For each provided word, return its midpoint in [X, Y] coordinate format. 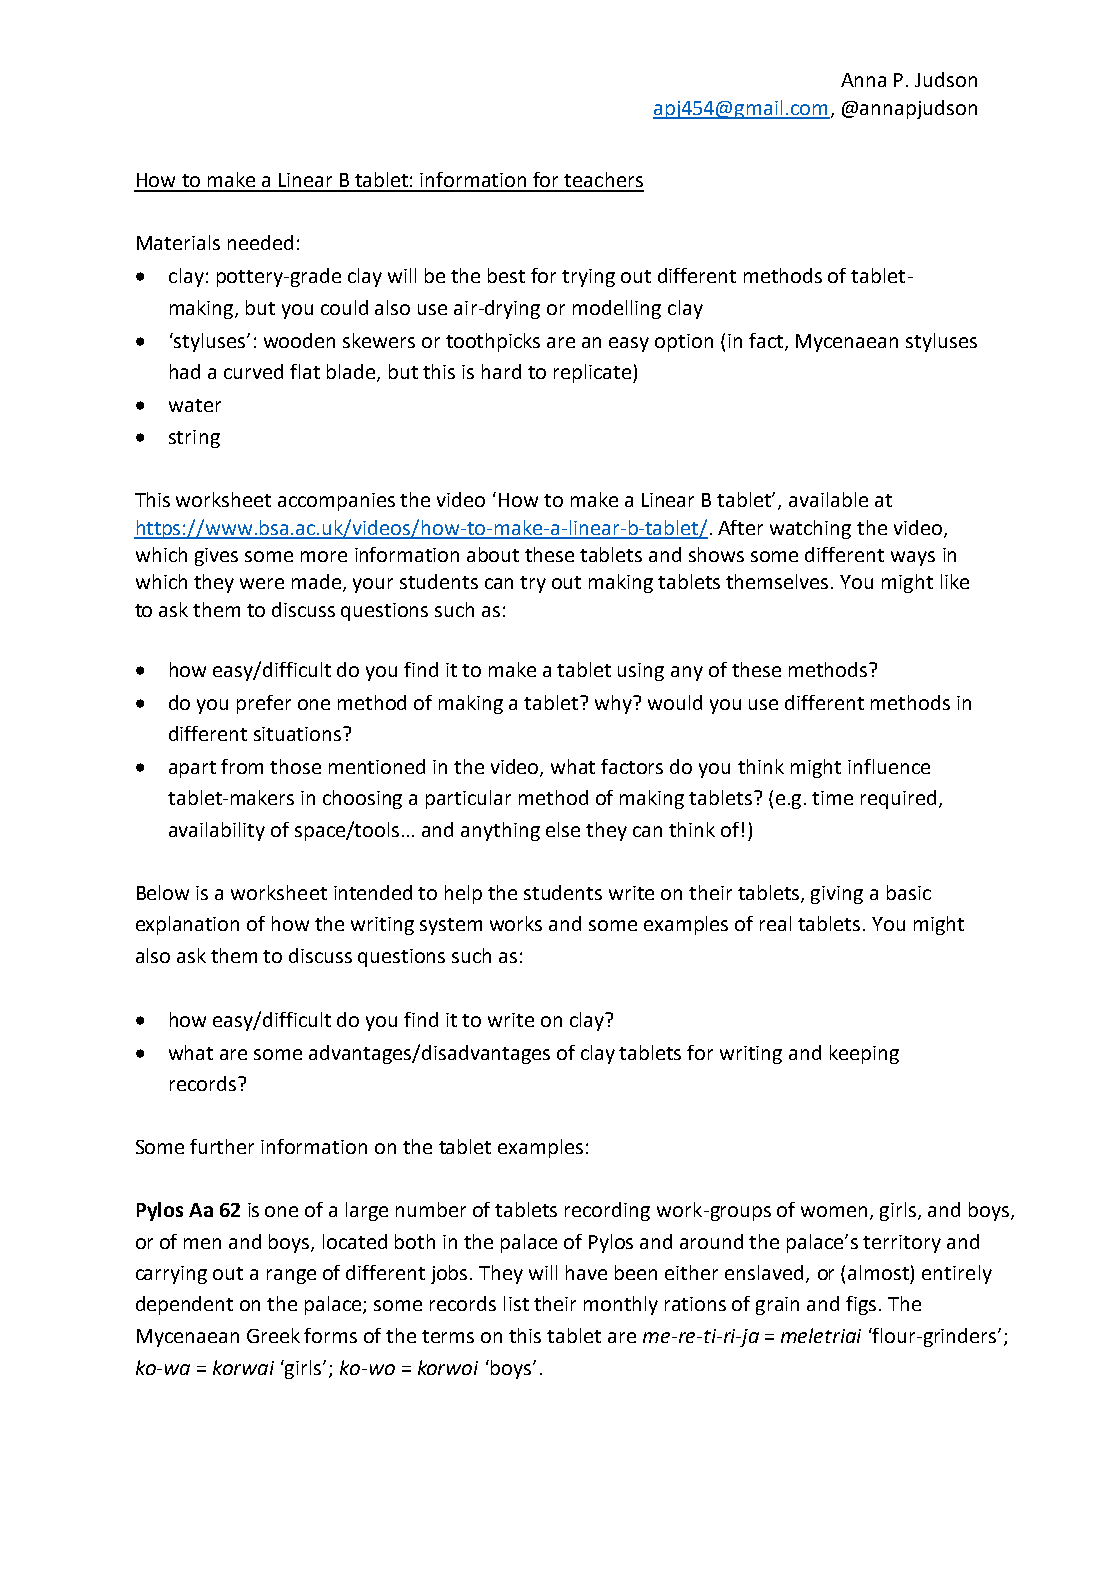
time [832, 798]
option [684, 343]
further [222, 1146]
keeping [864, 1054]
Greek [273, 1335]
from [242, 766]
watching [810, 529]
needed [260, 242]
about [493, 554]
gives [216, 557]
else [563, 829]
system [451, 926]
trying [588, 278]
